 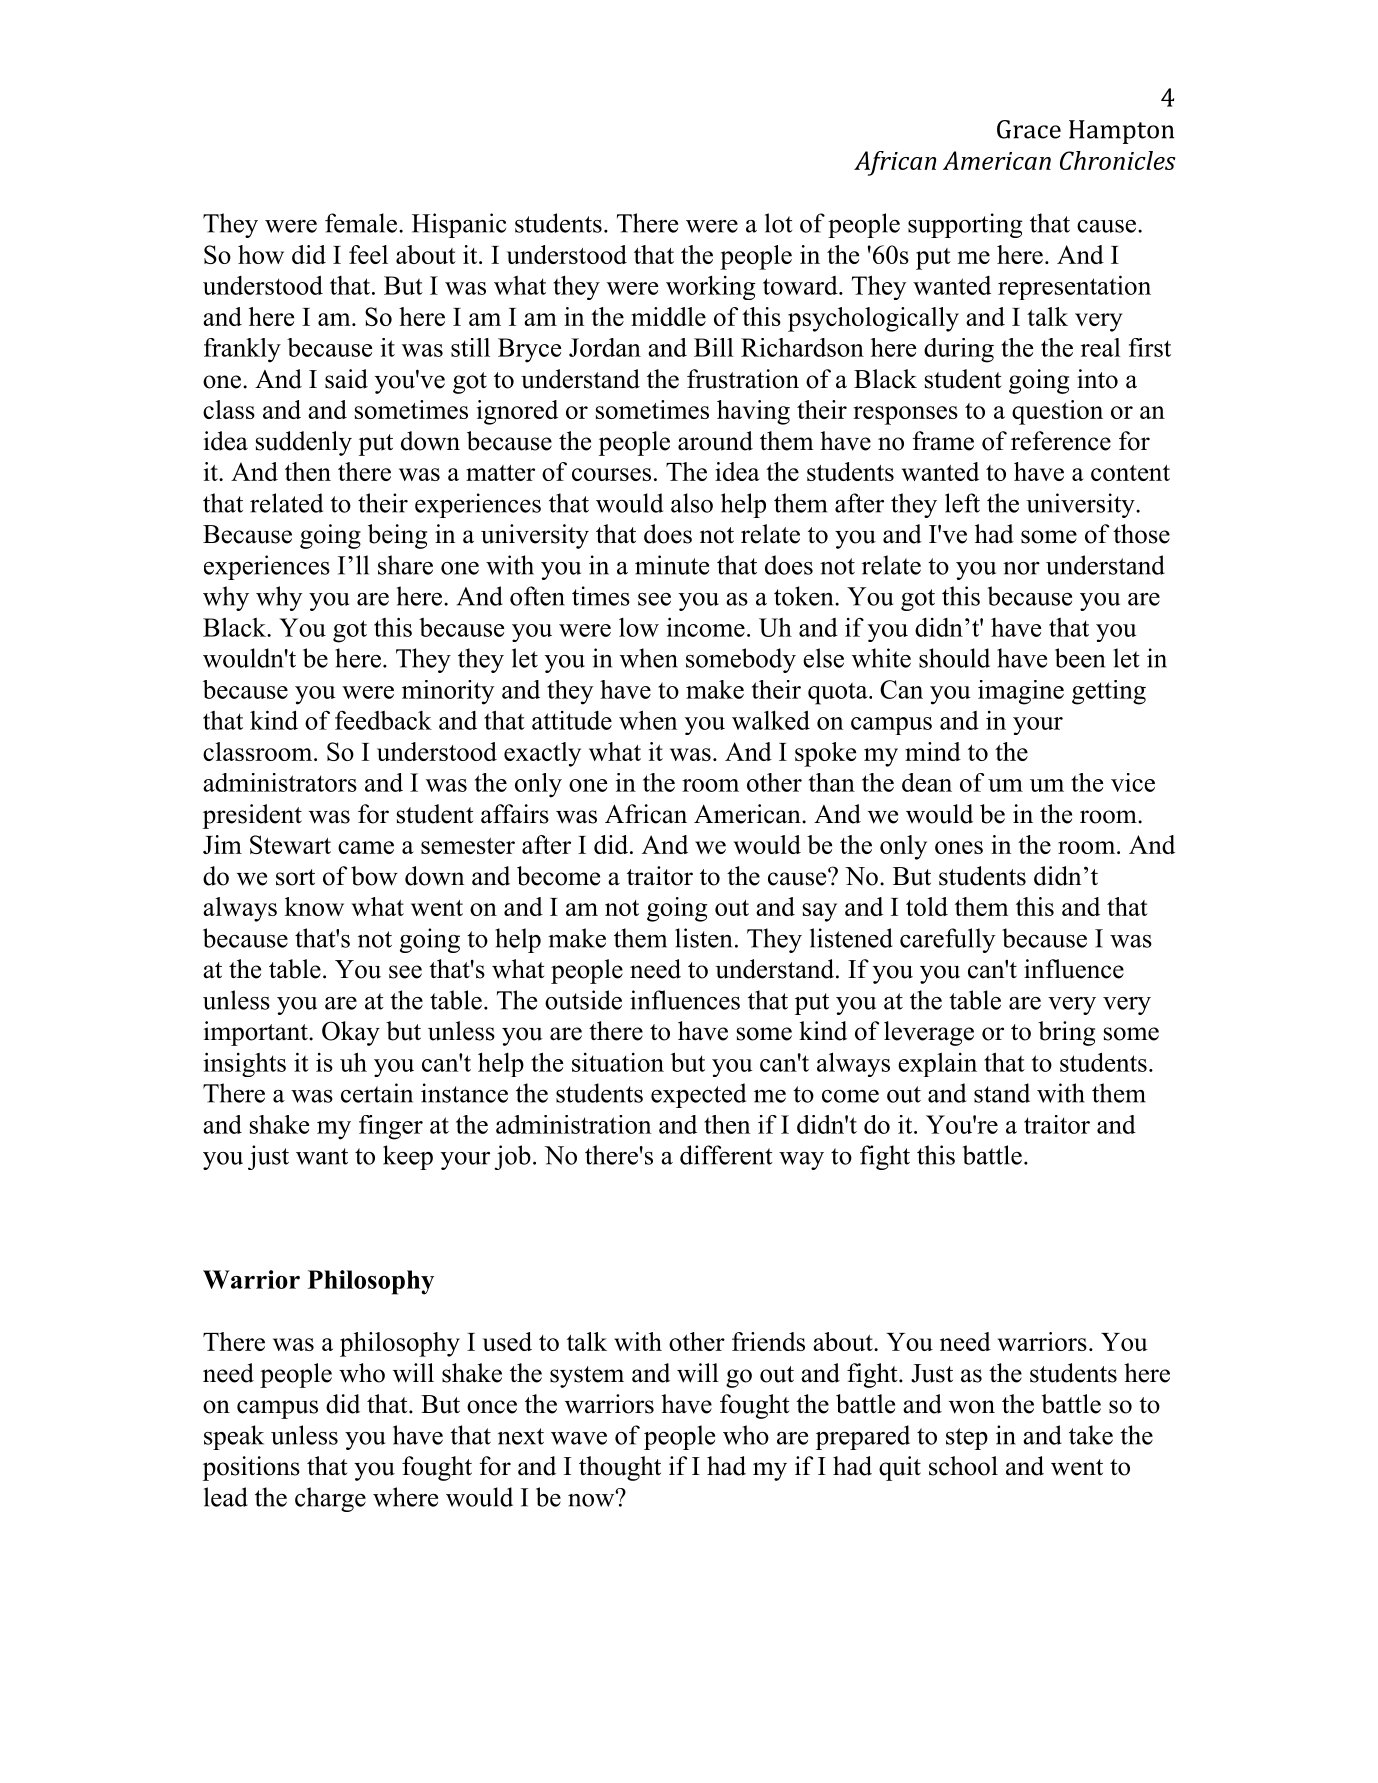 What do you see at coordinates (1061, 441) in the image?
I see `reference` at bounding box center [1061, 441].
